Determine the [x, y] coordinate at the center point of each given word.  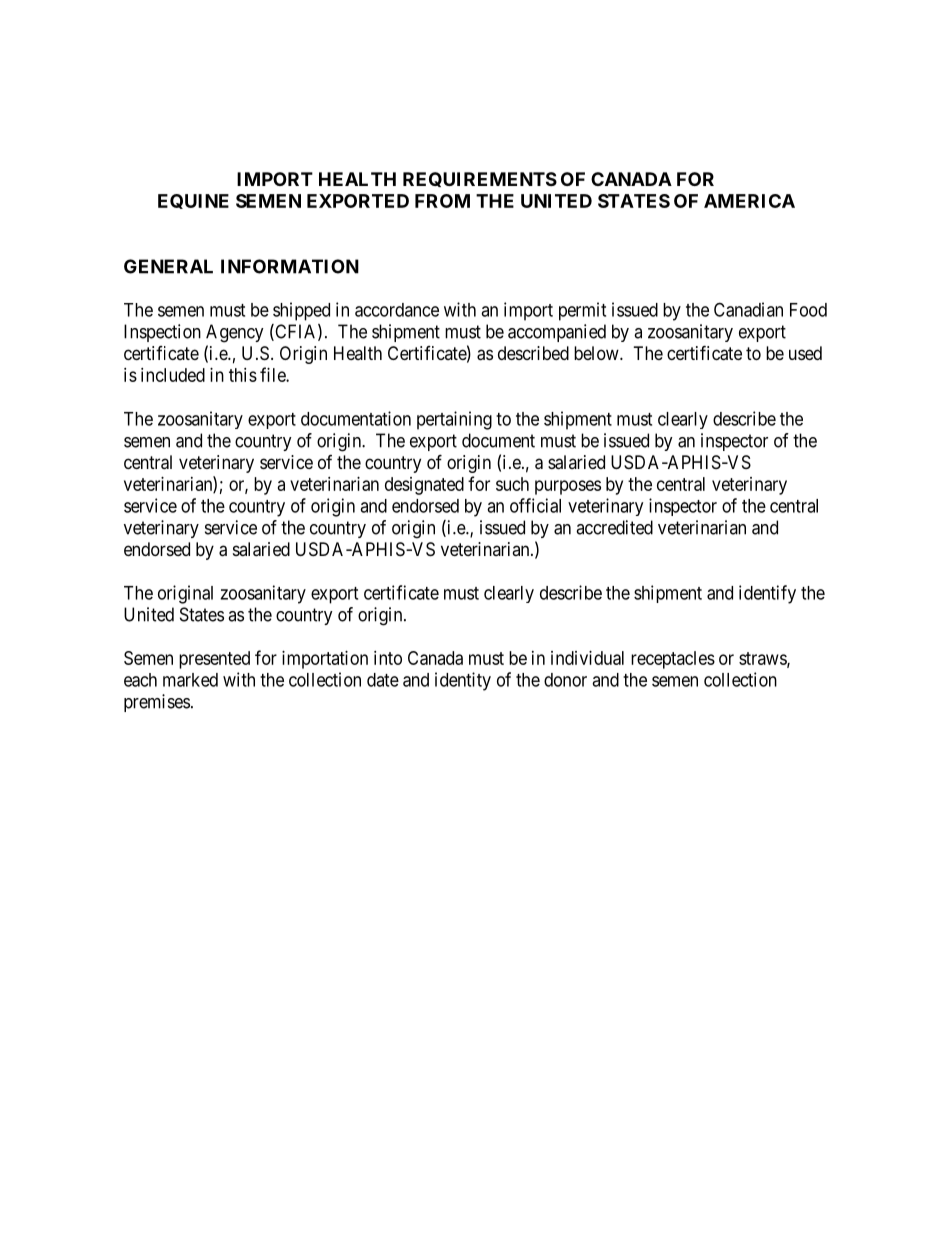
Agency [235, 333]
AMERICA [749, 201]
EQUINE [193, 201]
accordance [397, 310]
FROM [442, 201]
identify [767, 594]
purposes [568, 487]
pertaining [454, 420]
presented [214, 660]
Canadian [748, 309]
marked [190, 680]
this [243, 375]
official [535, 505]
